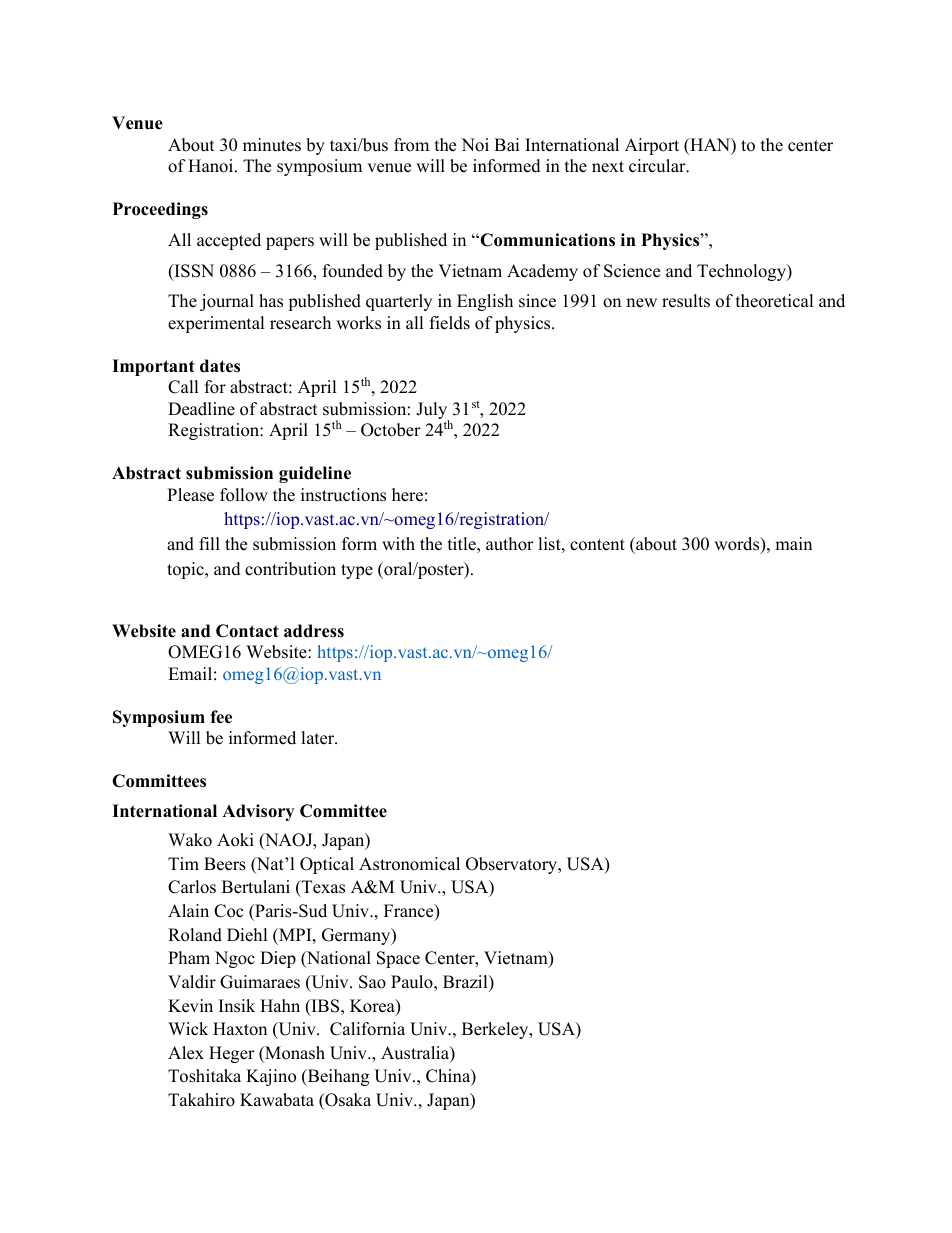 Image resolution: width=952 pixels, height=1233 pixels. I want to click on Airport, so click(652, 146).
